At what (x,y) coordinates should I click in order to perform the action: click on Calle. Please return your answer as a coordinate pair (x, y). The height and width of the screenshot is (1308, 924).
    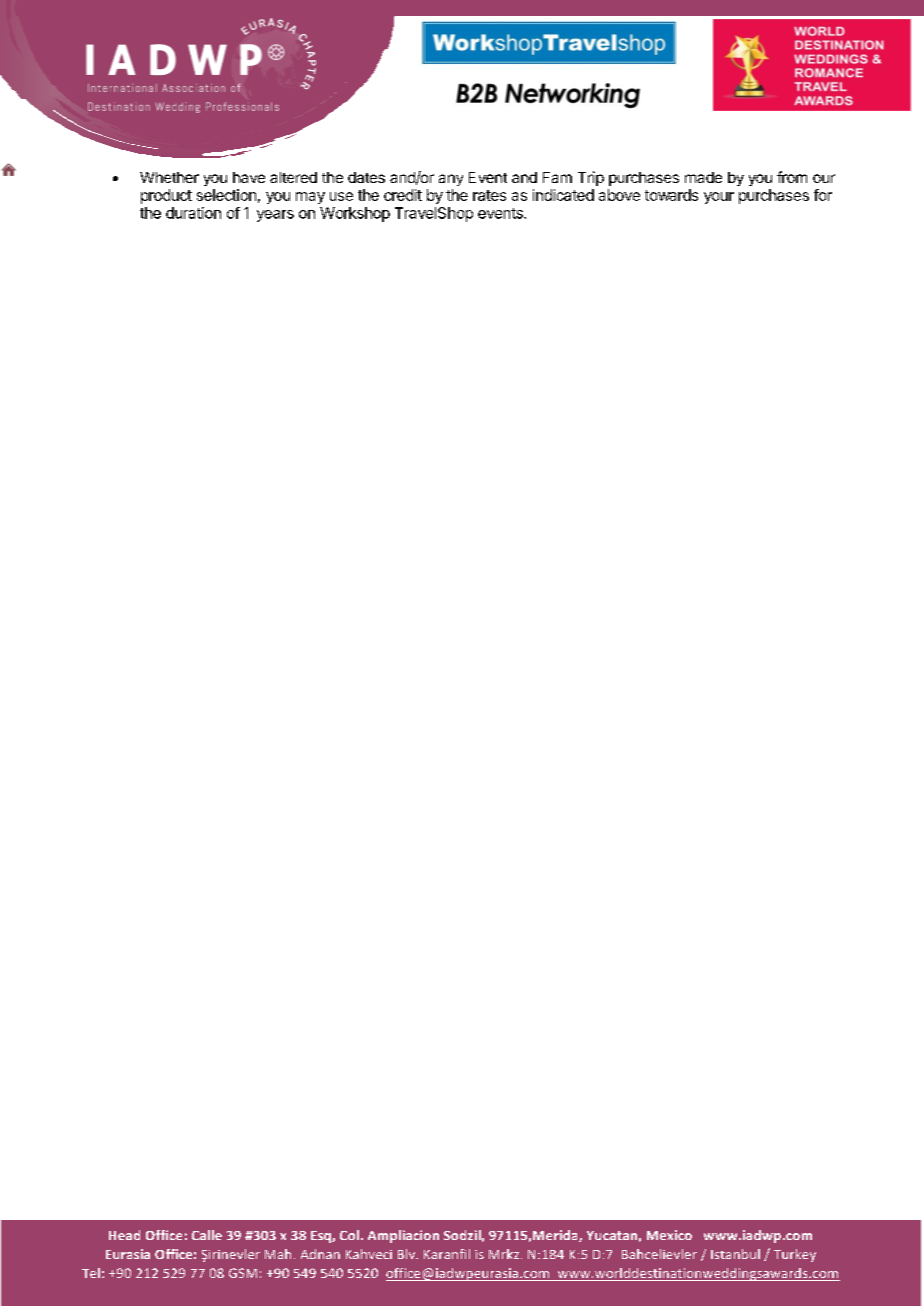
    Looking at the image, I should click on (207, 1235).
